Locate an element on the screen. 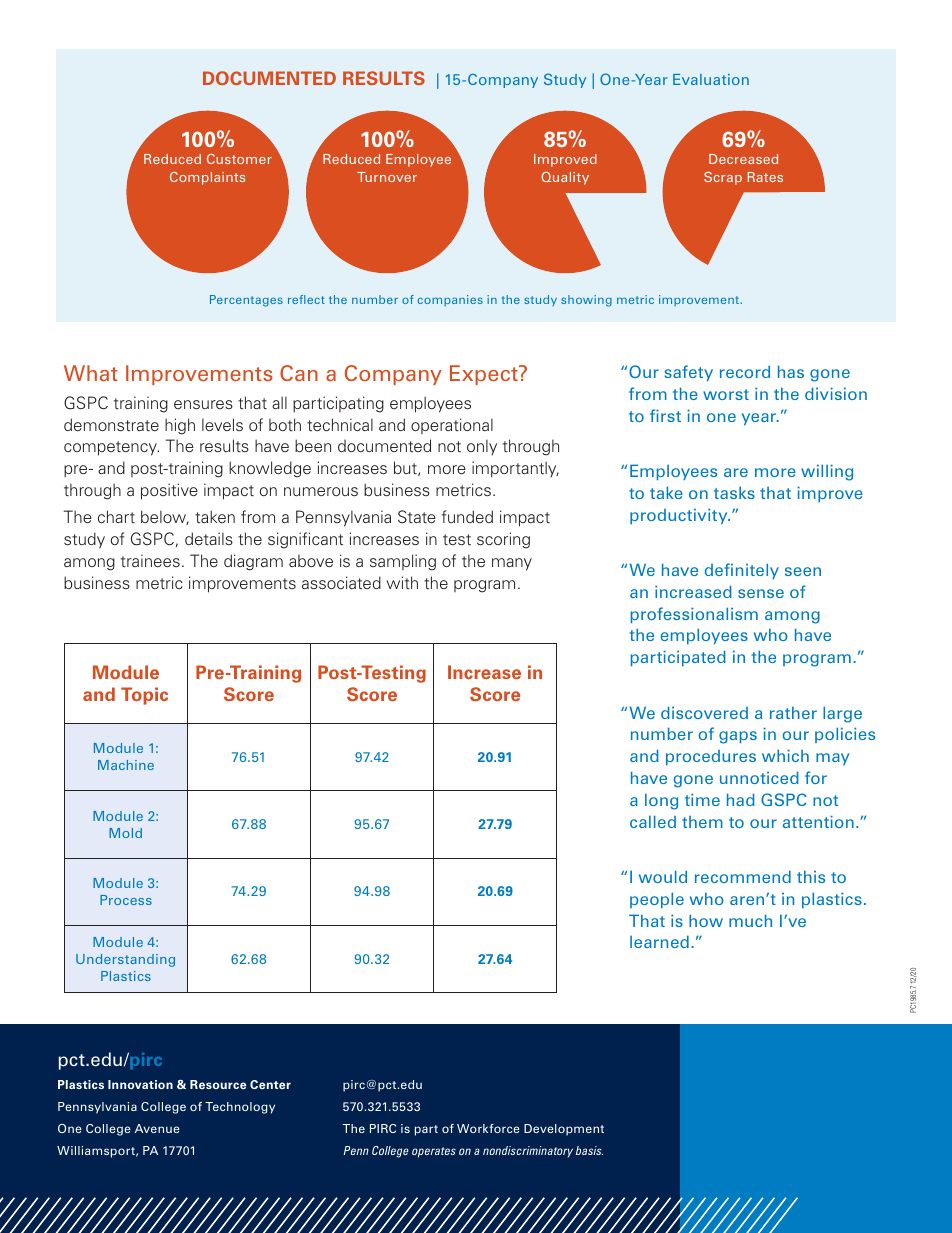 The image size is (952, 1233). Evaluation is located at coordinates (711, 79).
